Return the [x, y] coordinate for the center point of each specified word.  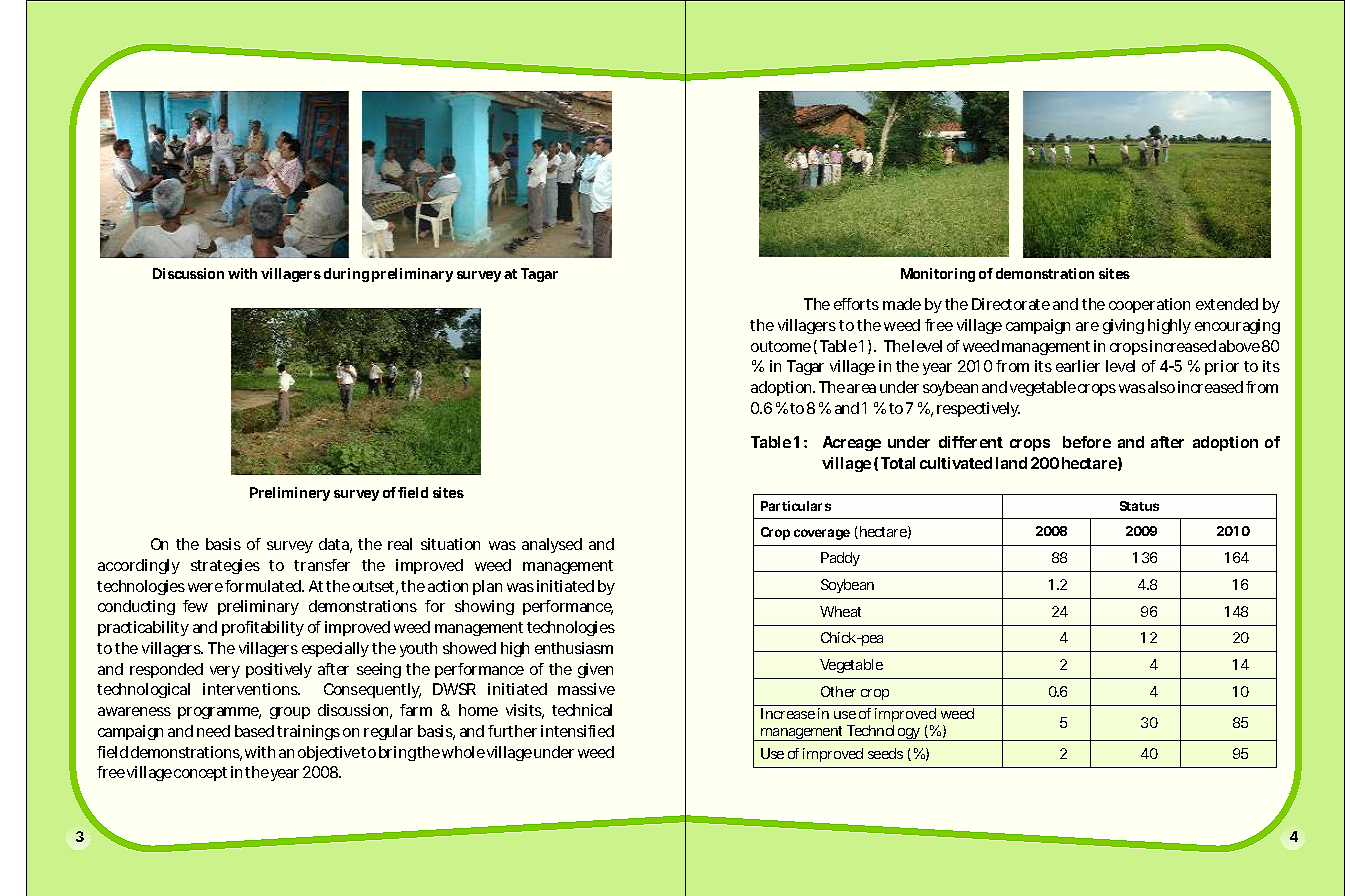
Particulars [796, 506]
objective [330, 753]
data [335, 545]
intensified [577, 731]
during [346, 275]
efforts [856, 304]
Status [1139, 506]
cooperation [1149, 305]
